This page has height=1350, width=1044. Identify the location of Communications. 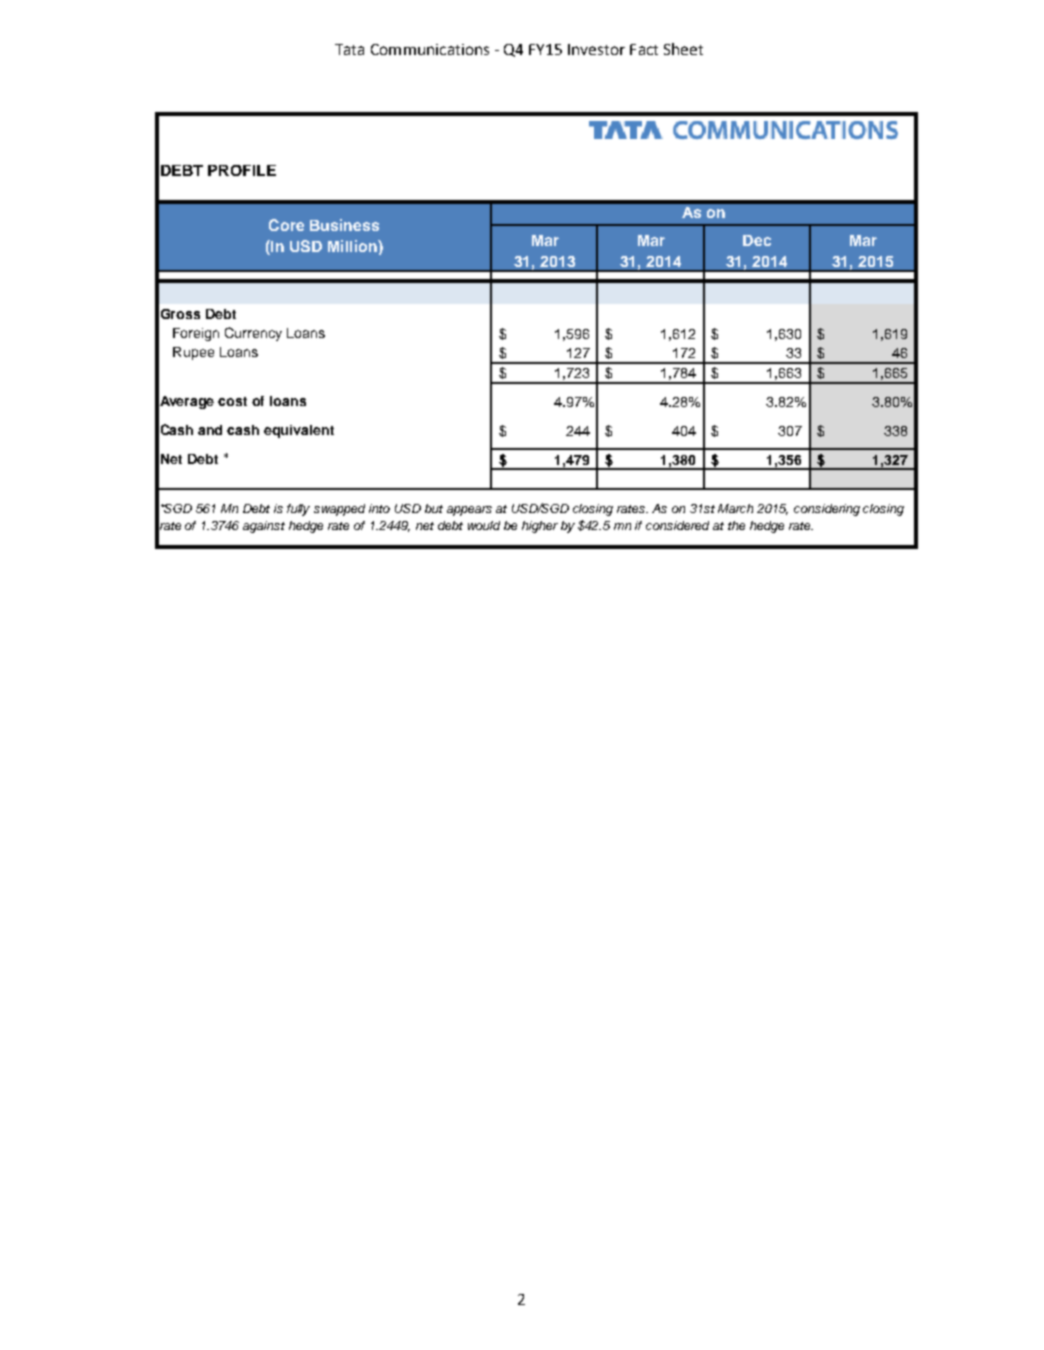
(430, 49).
